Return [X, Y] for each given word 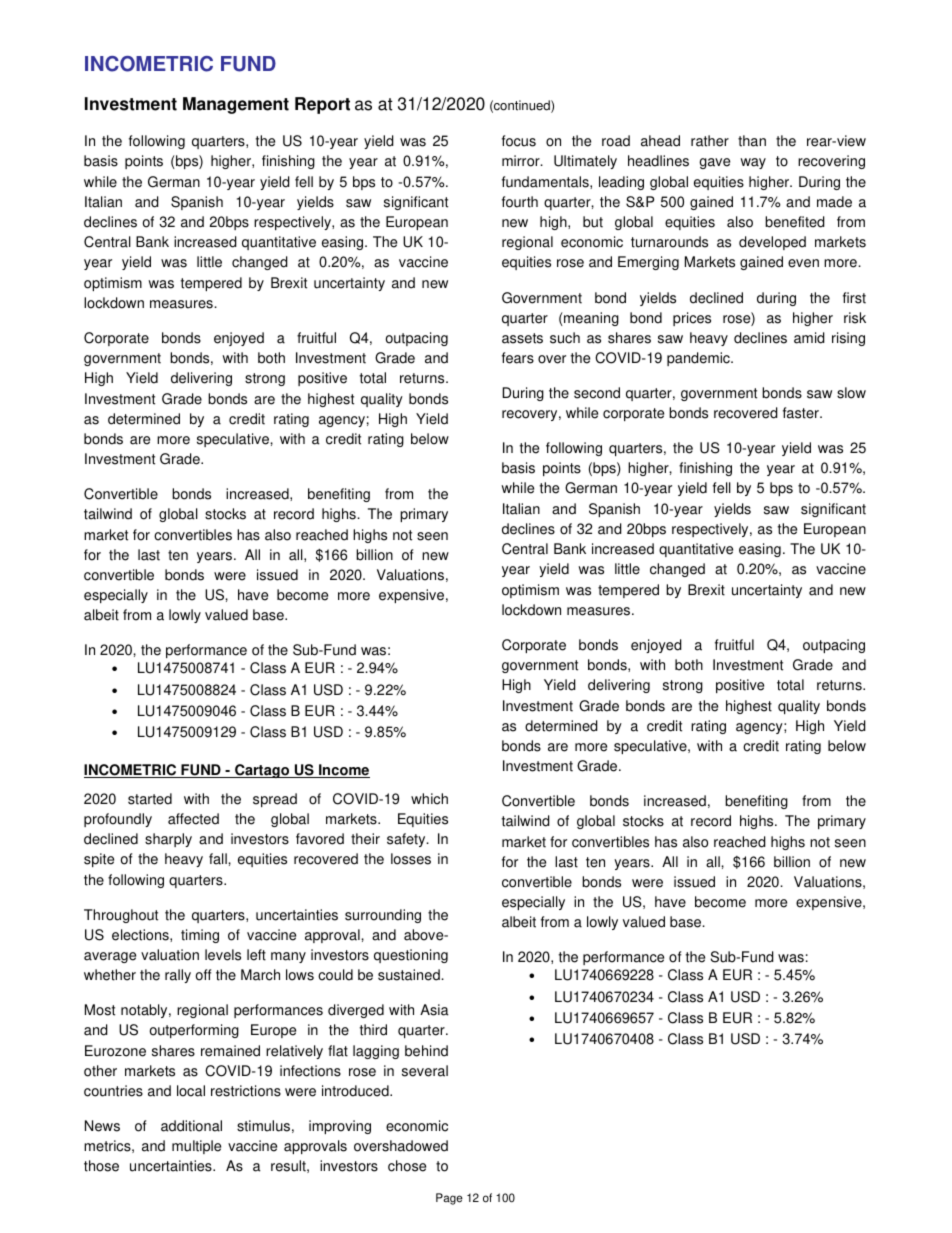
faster [802, 413]
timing [200, 936]
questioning [411, 956]
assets [522, 338]
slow [851, 393]
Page [449, 1199]
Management [236, 105]
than [752, 141]
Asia [434, 1010]
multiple [196, 1147]
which [429, 799]
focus [519, 141]
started [150, 799]
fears [518, 358]
